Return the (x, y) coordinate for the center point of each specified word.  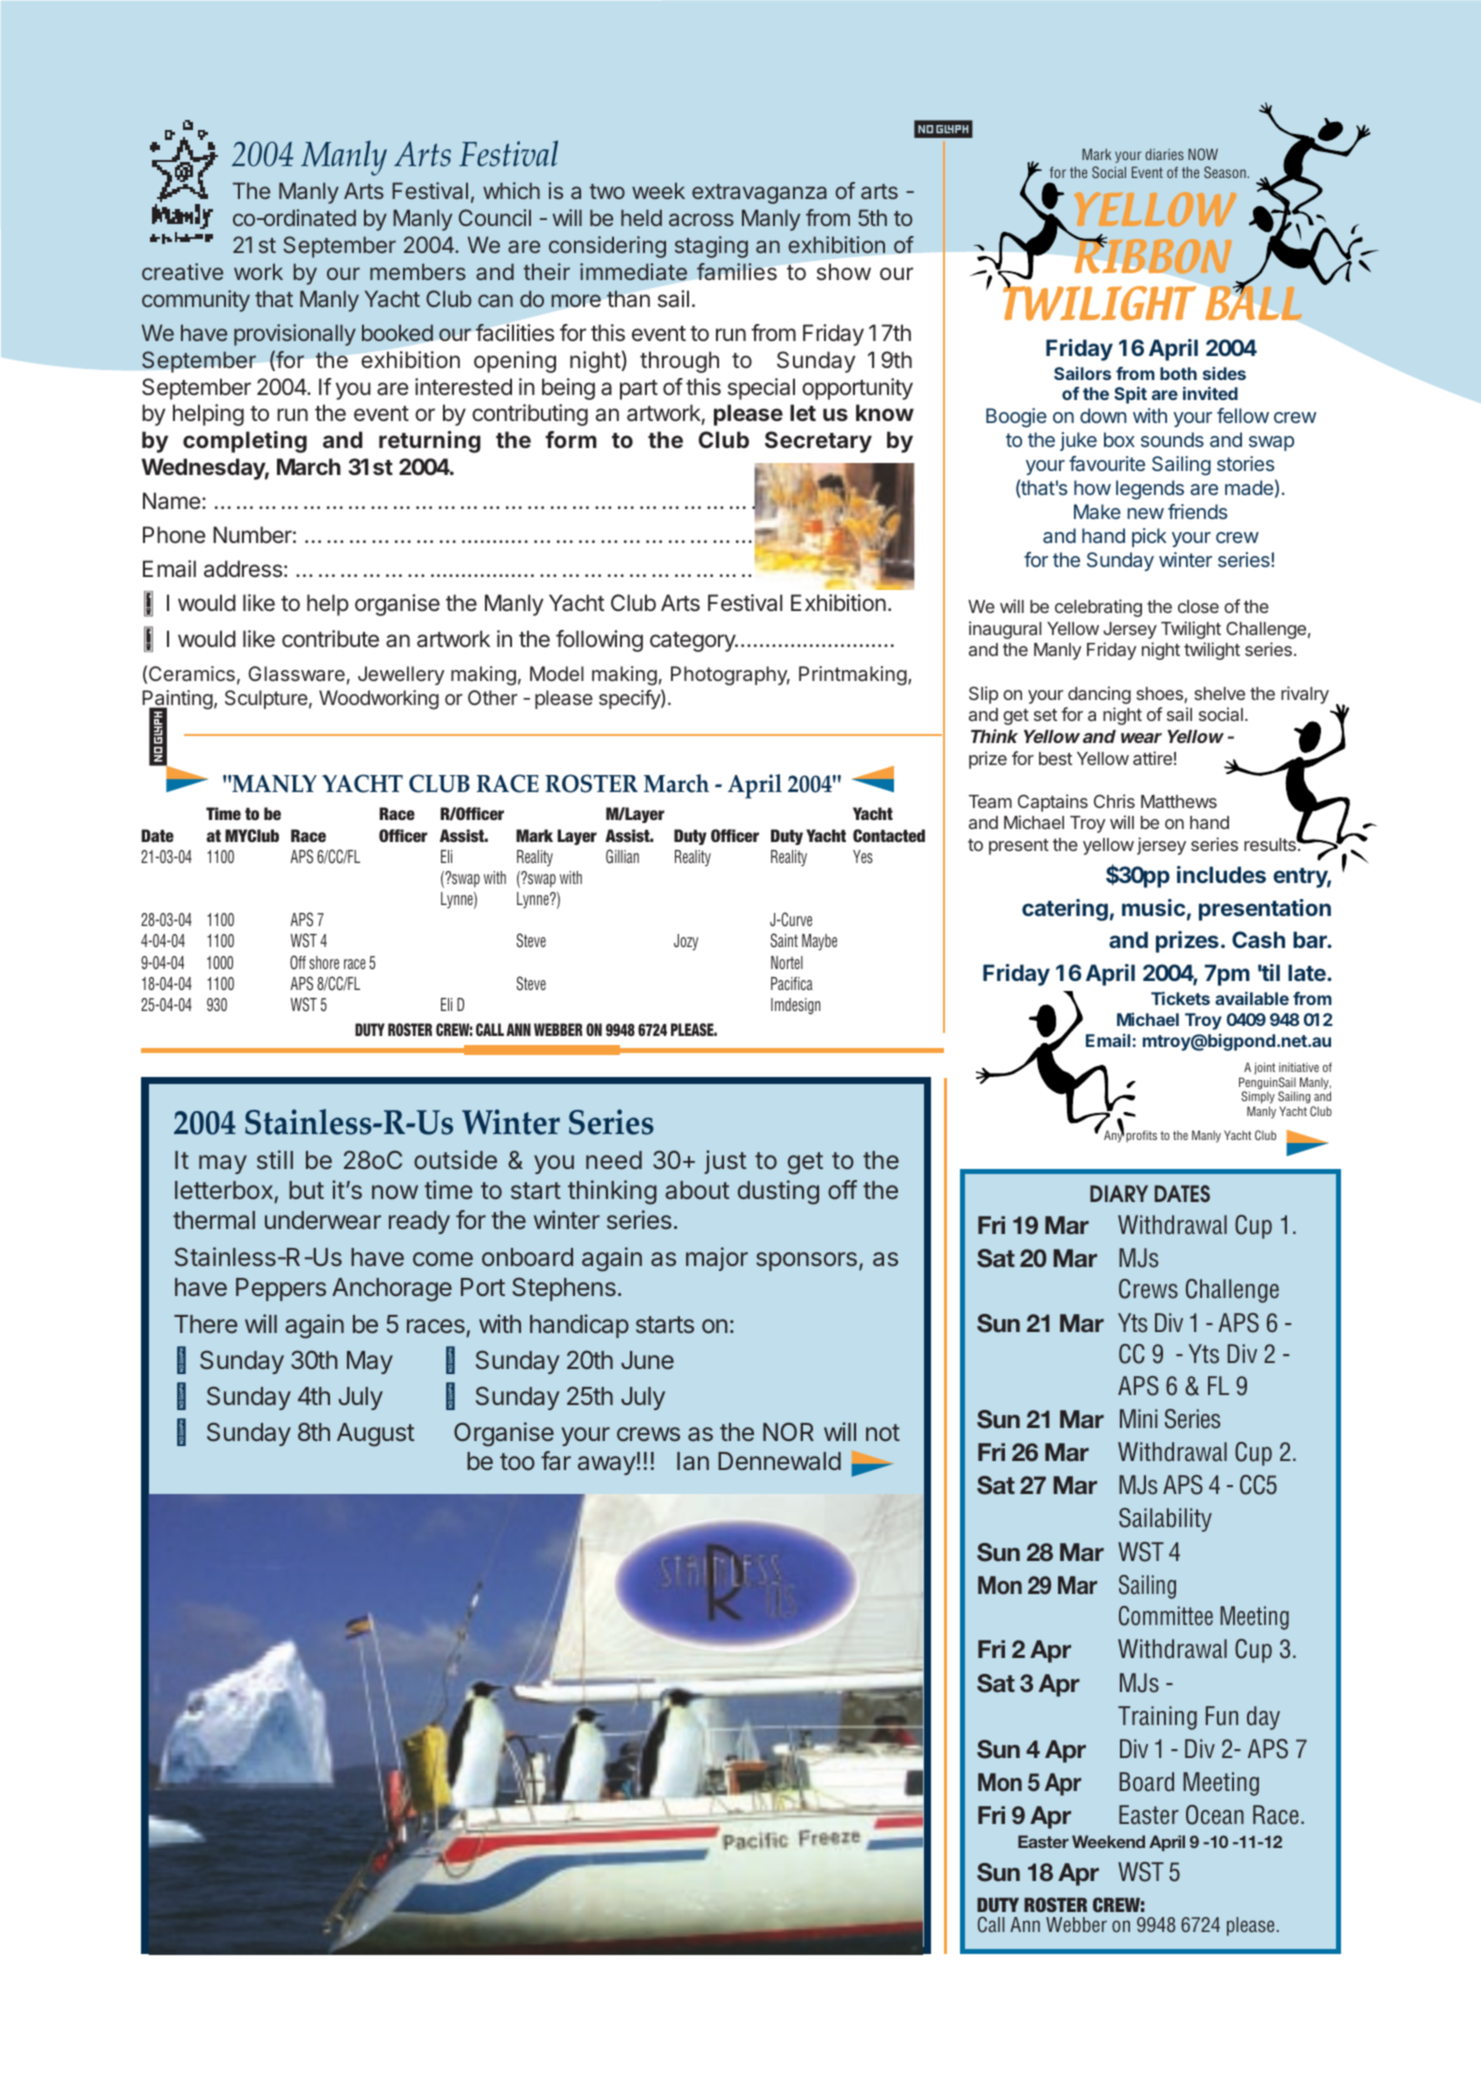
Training (1157, 1718)
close (1198, 606)
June (647, 1360)
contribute (330, 638)
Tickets (1180, 998)
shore (324, 962)
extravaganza (759, 194)
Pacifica (792, 983)
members (418, 271)
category (693, 642)
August (376, 1435)
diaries (1164, 154)
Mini (1139, 1418)
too (517, 1462)
